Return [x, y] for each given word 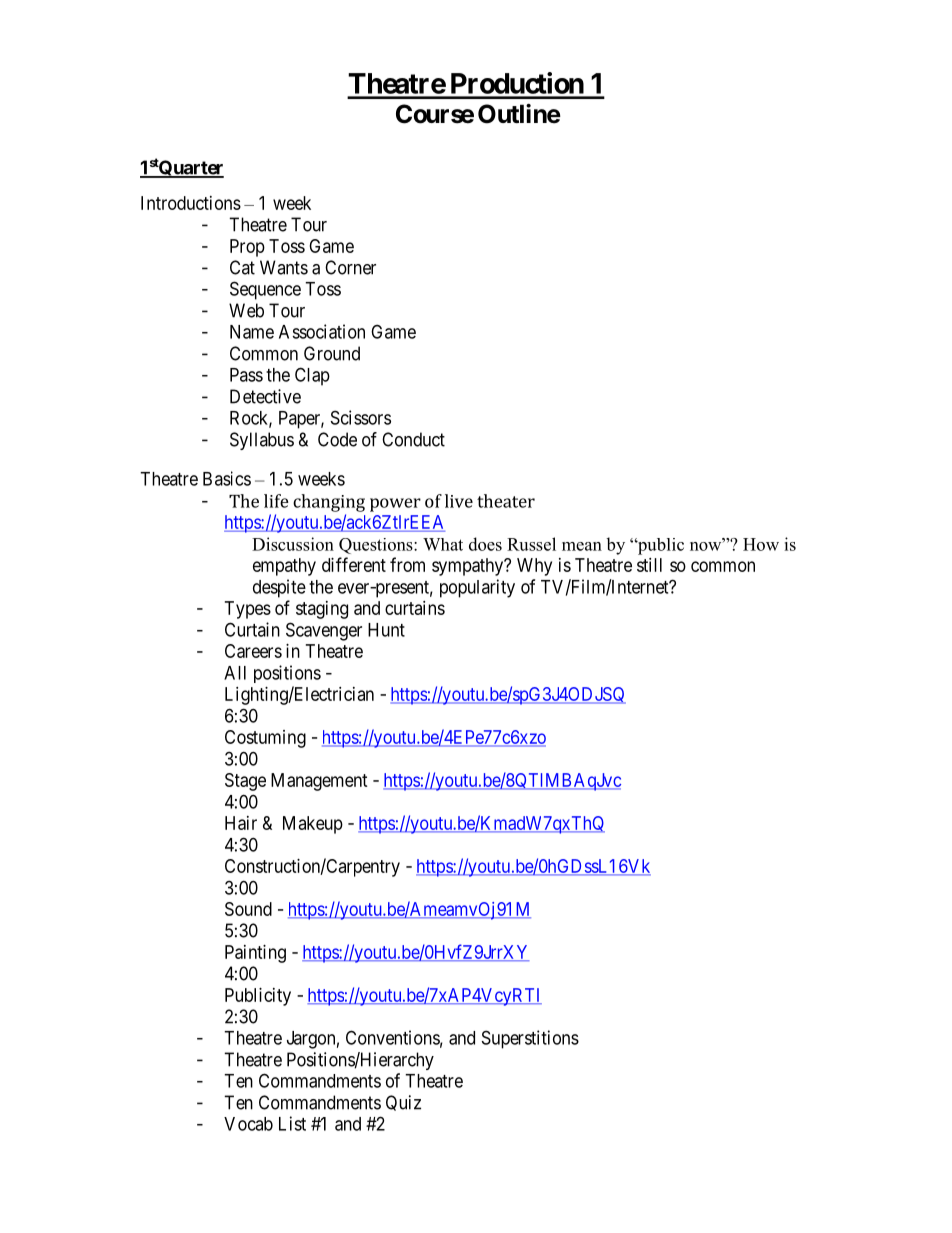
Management [319, 782]
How [761, 544]
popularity [477, 588]
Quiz [403, 1103]
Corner [350, 267]
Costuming [265, 739]
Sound [248, 909]
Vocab [248, 1124]
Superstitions [530, 1039]
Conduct [413, 439]
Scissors [361, 417]
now [707, 545]
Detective [265, 396]
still [649, 565]
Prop [247, 248]
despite [279, 588]
